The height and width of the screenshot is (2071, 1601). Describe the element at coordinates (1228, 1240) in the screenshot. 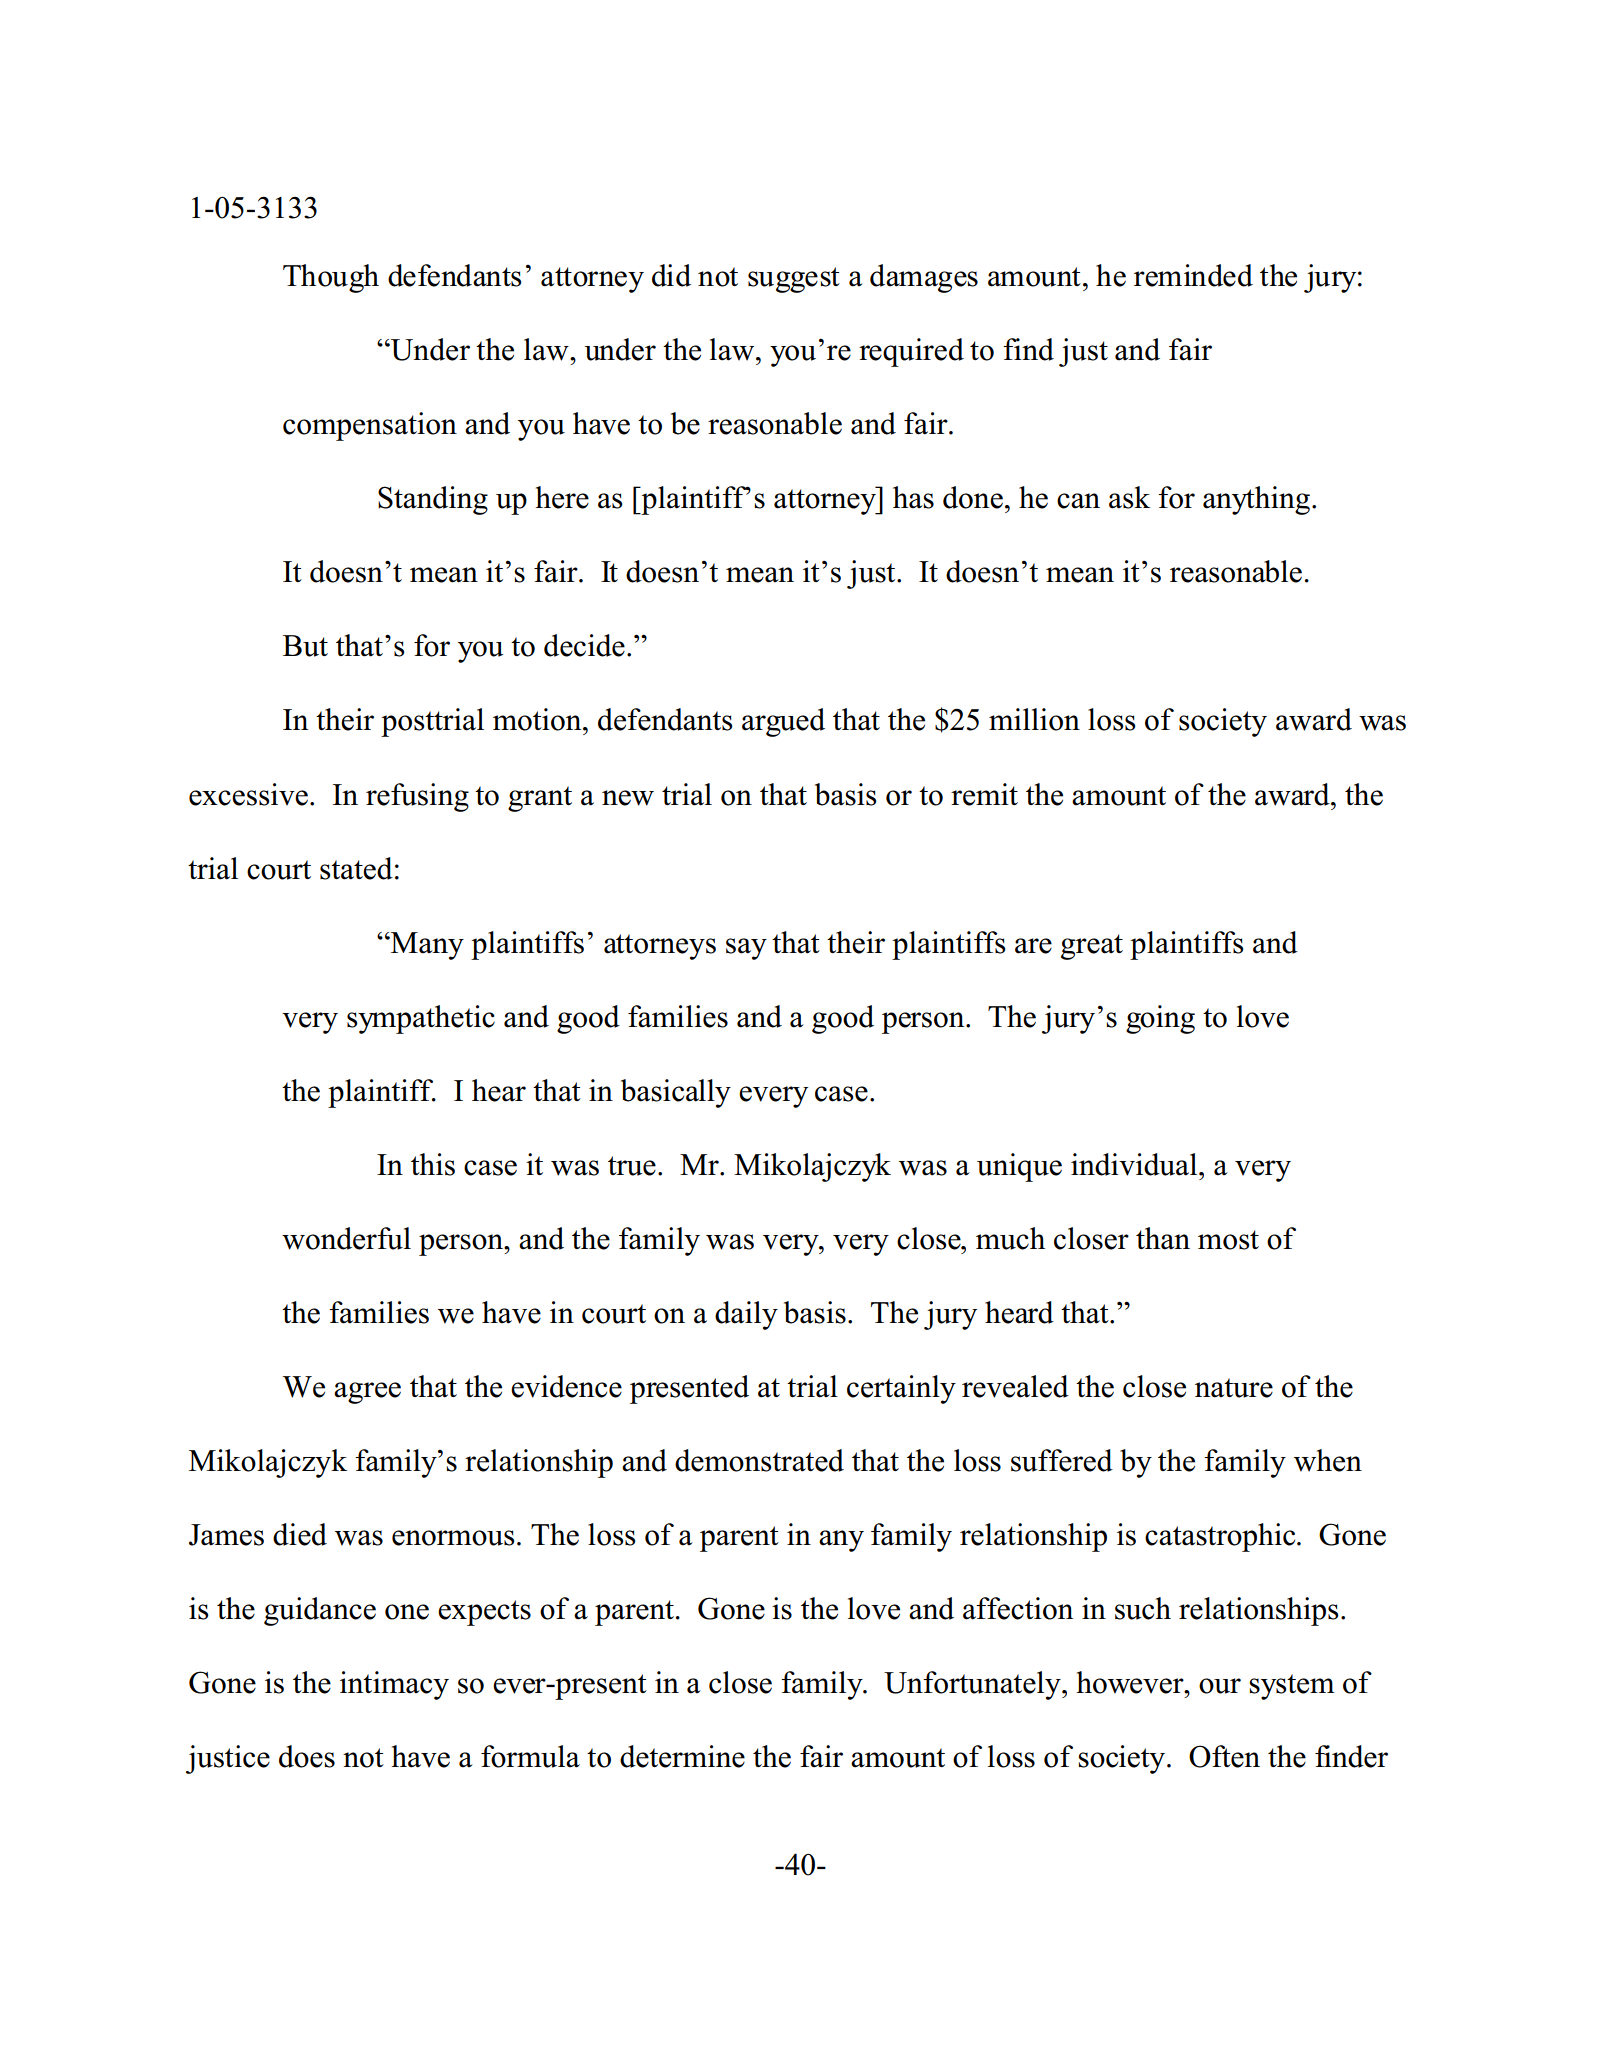

I see `most` at that location.
